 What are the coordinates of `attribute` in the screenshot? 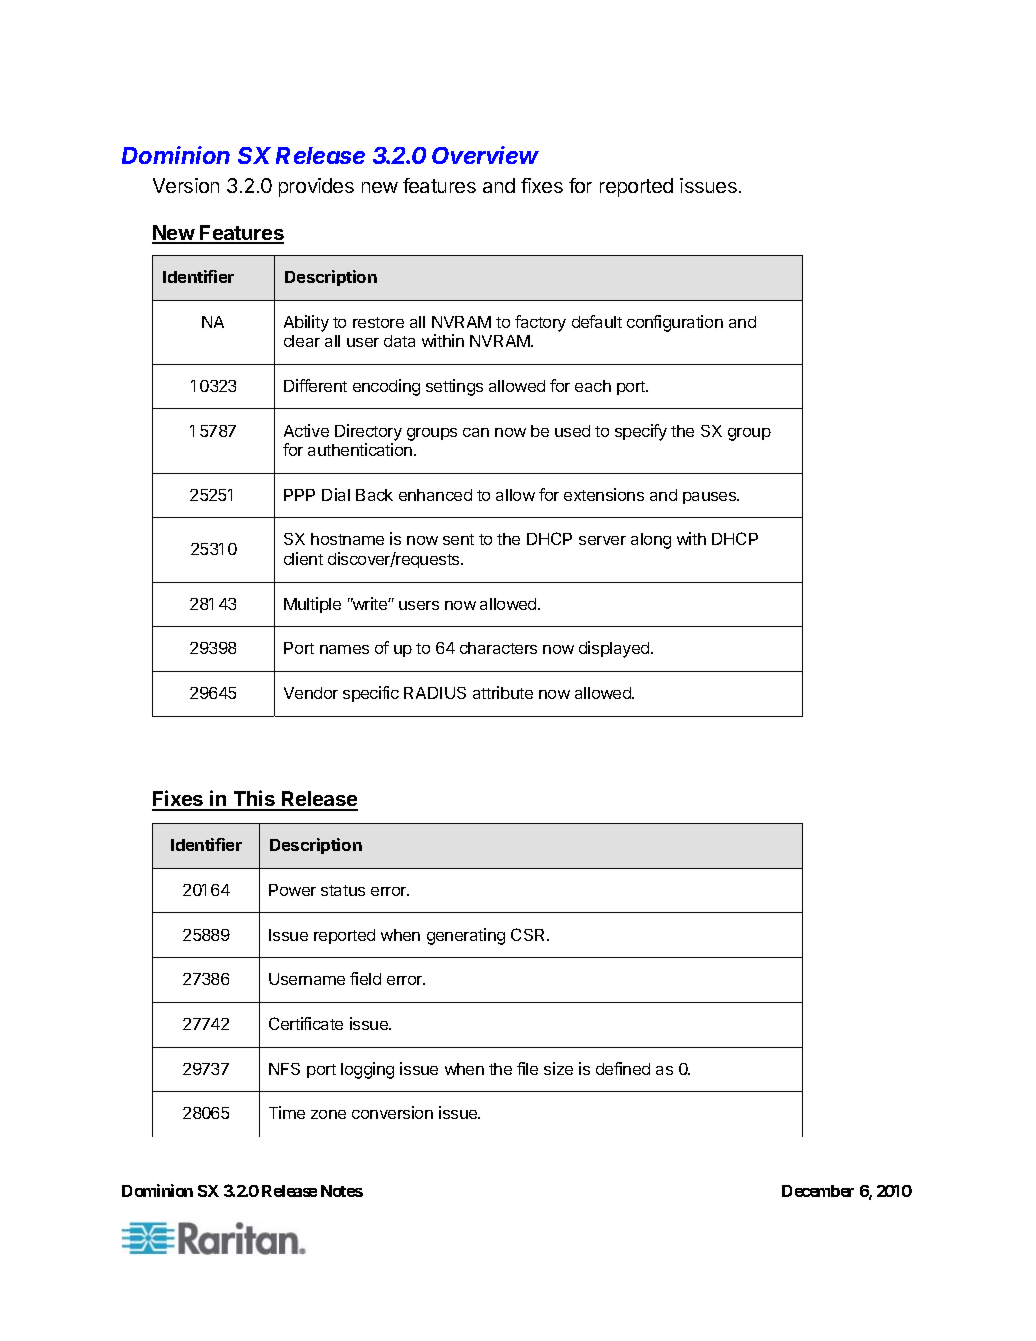 It's located at (503, 692).
